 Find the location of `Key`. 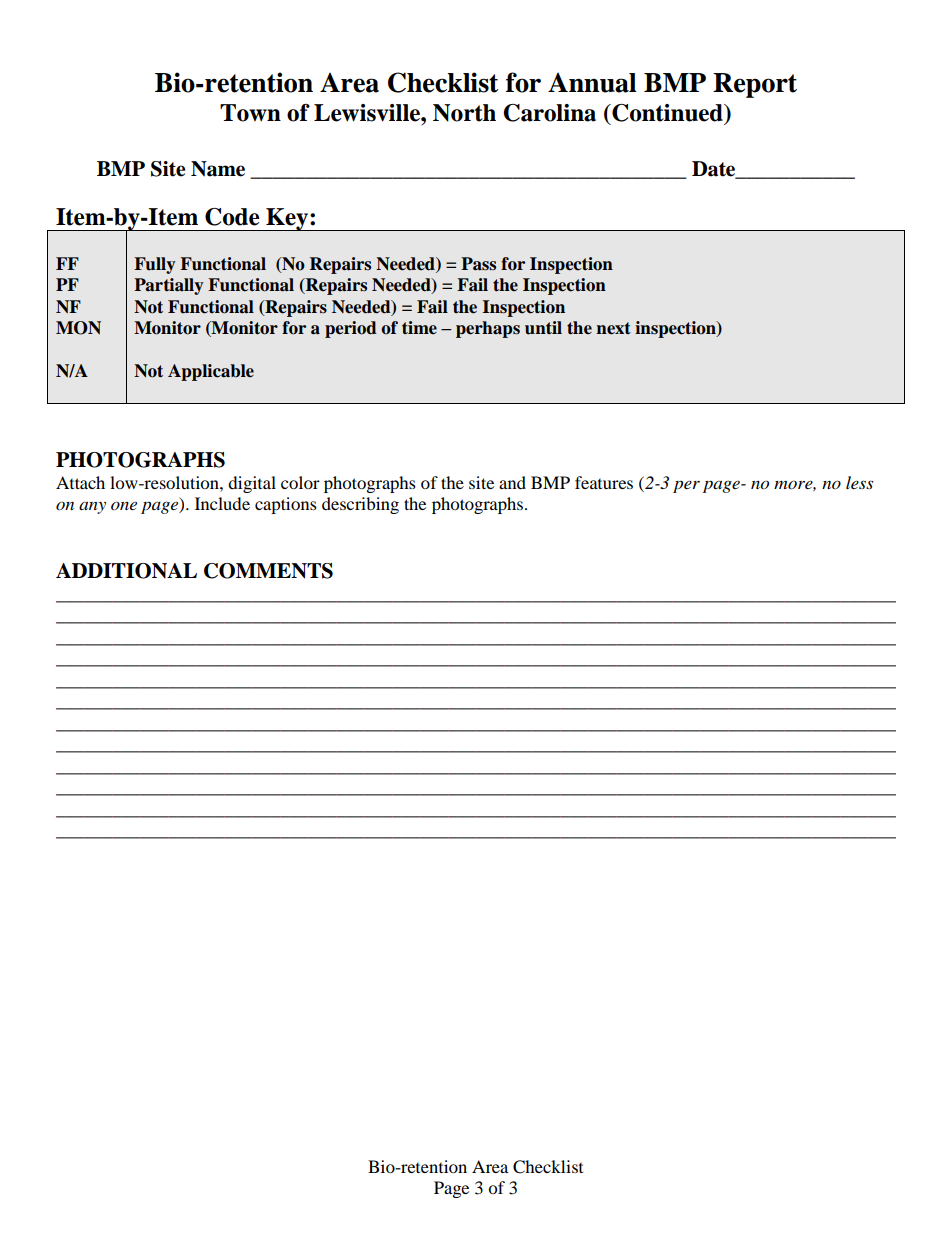

Key is located at coordinates (287, 219).
